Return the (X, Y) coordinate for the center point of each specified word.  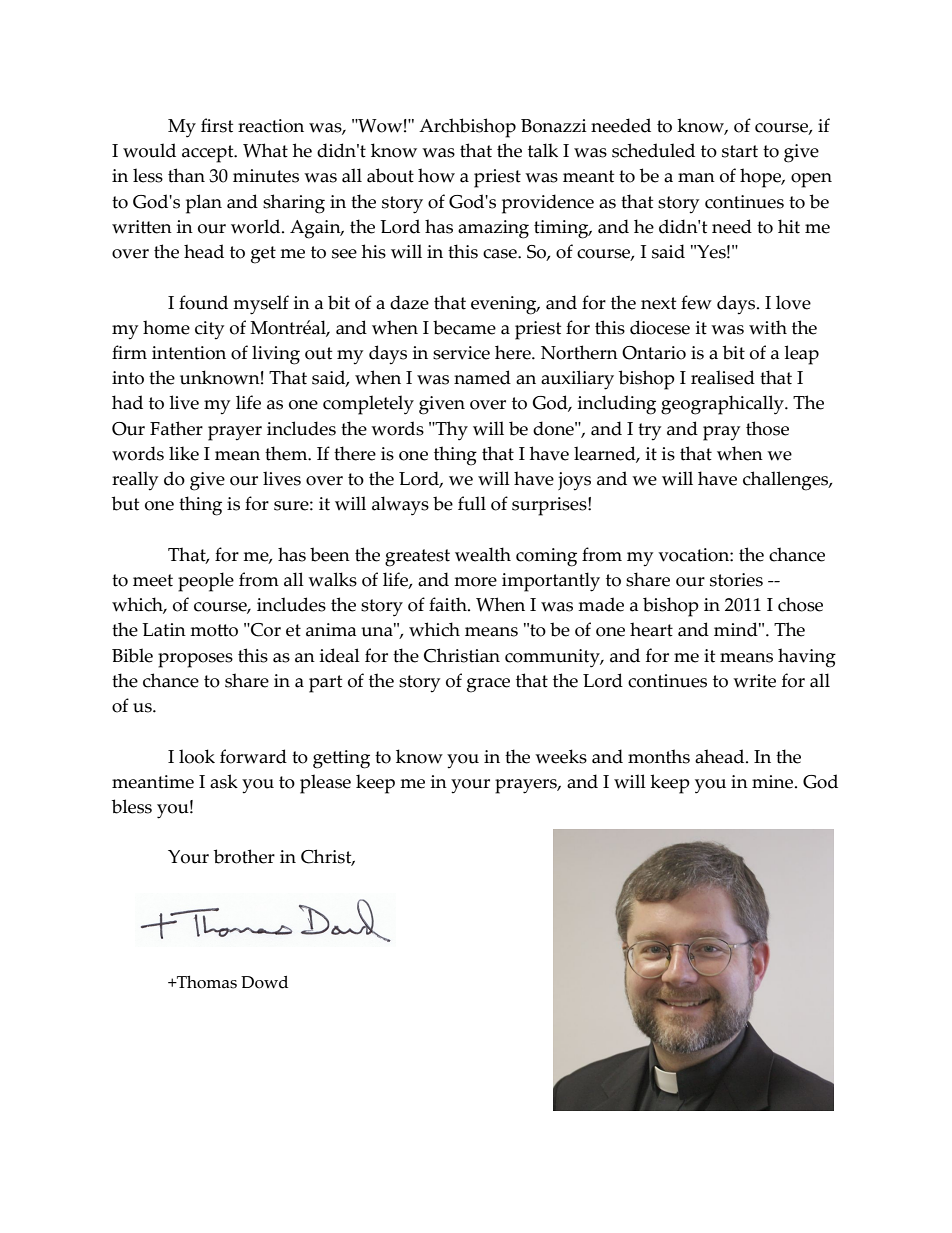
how (436, 175)
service (461, 353)
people (206, 582)
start (740, 151)
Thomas (206, 982)
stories (736, 580)
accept (209, 154)
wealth (483, 554)
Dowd (264, 982)
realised (723, 377)
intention (189, 353)
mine (774, 782)
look (197, 756)
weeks (561, 756)
